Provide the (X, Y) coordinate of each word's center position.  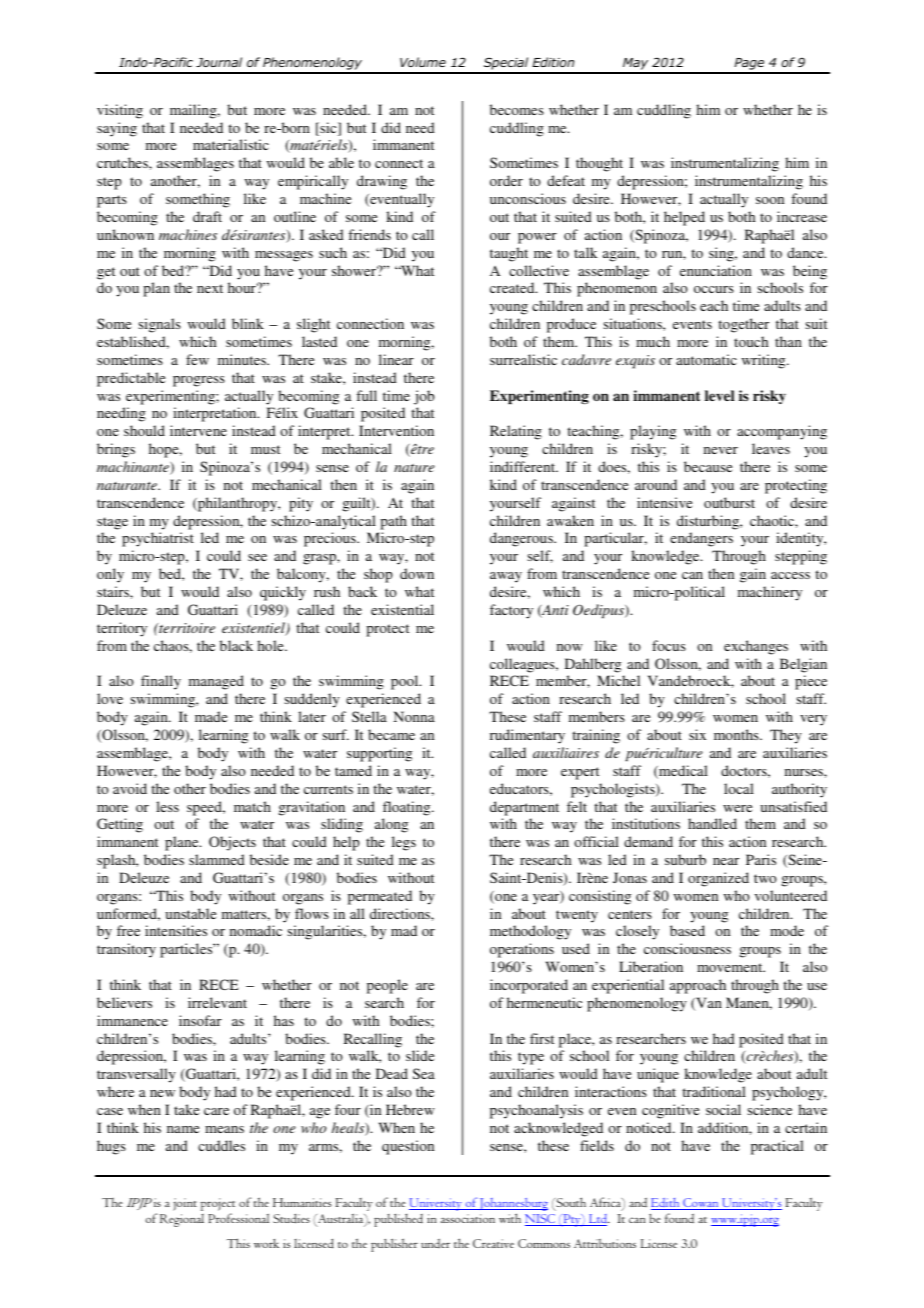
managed (216, 682)
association (468, 1218)
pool (406, 682)
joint (185, 1204)
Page (749, 65)
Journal (219, 62)
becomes (517, 109)
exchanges (756, 647)
